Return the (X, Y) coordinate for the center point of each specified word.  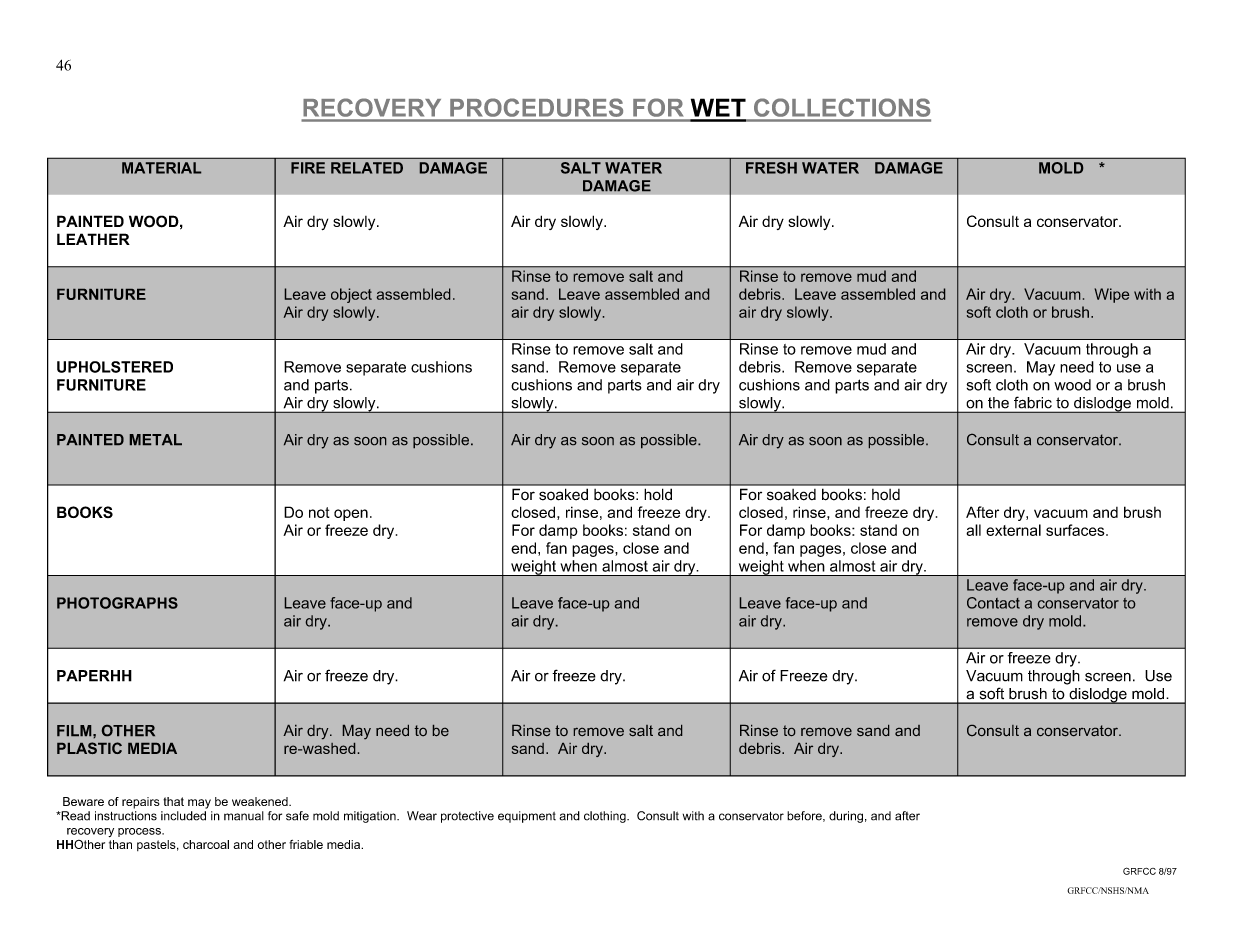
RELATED (367, 168)
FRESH (771, 168)
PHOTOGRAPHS (117, 603)
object (351, 295)
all (973, 530)
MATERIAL (161, 168)
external (1013, 530)
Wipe (1112, 295)
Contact (993, 603)
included (183, 816)
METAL (156, 439)
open (351, 515)
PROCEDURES (537, 108)
